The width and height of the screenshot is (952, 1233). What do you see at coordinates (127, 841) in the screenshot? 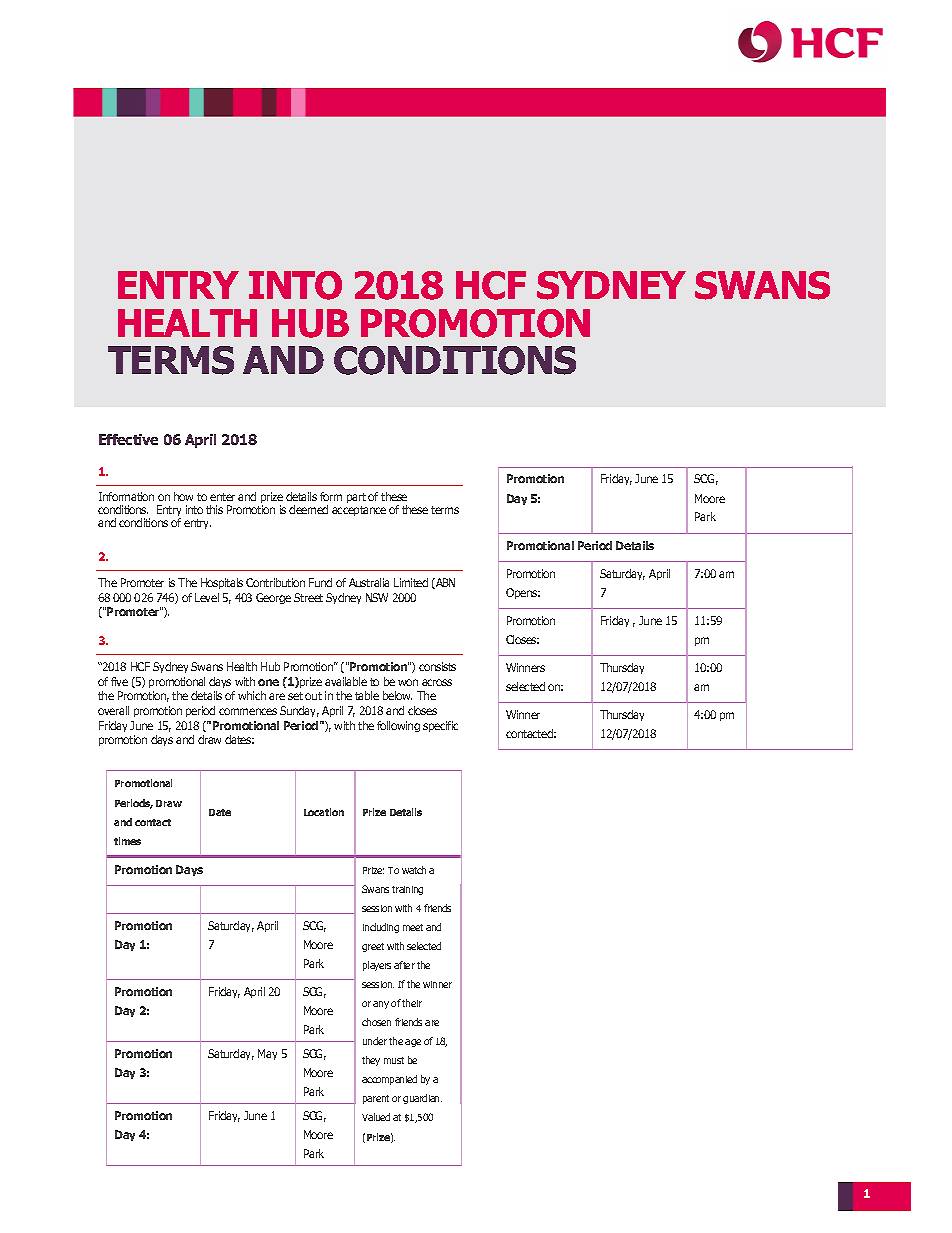
I see `times` at bounding box center [127, 841].
